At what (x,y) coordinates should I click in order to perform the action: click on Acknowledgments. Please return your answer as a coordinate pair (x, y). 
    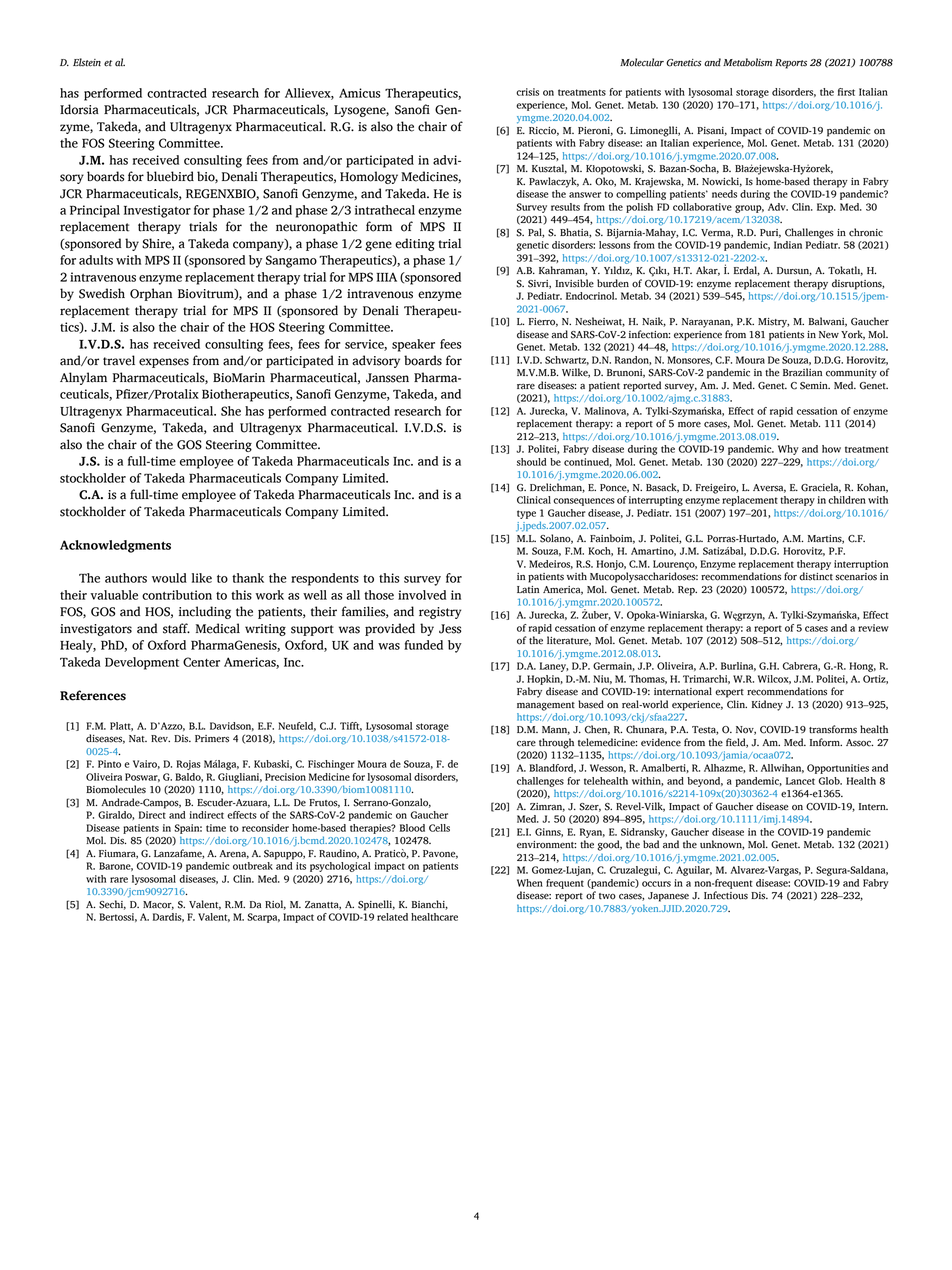
    Looking at the image, I should click on (115, 546).
